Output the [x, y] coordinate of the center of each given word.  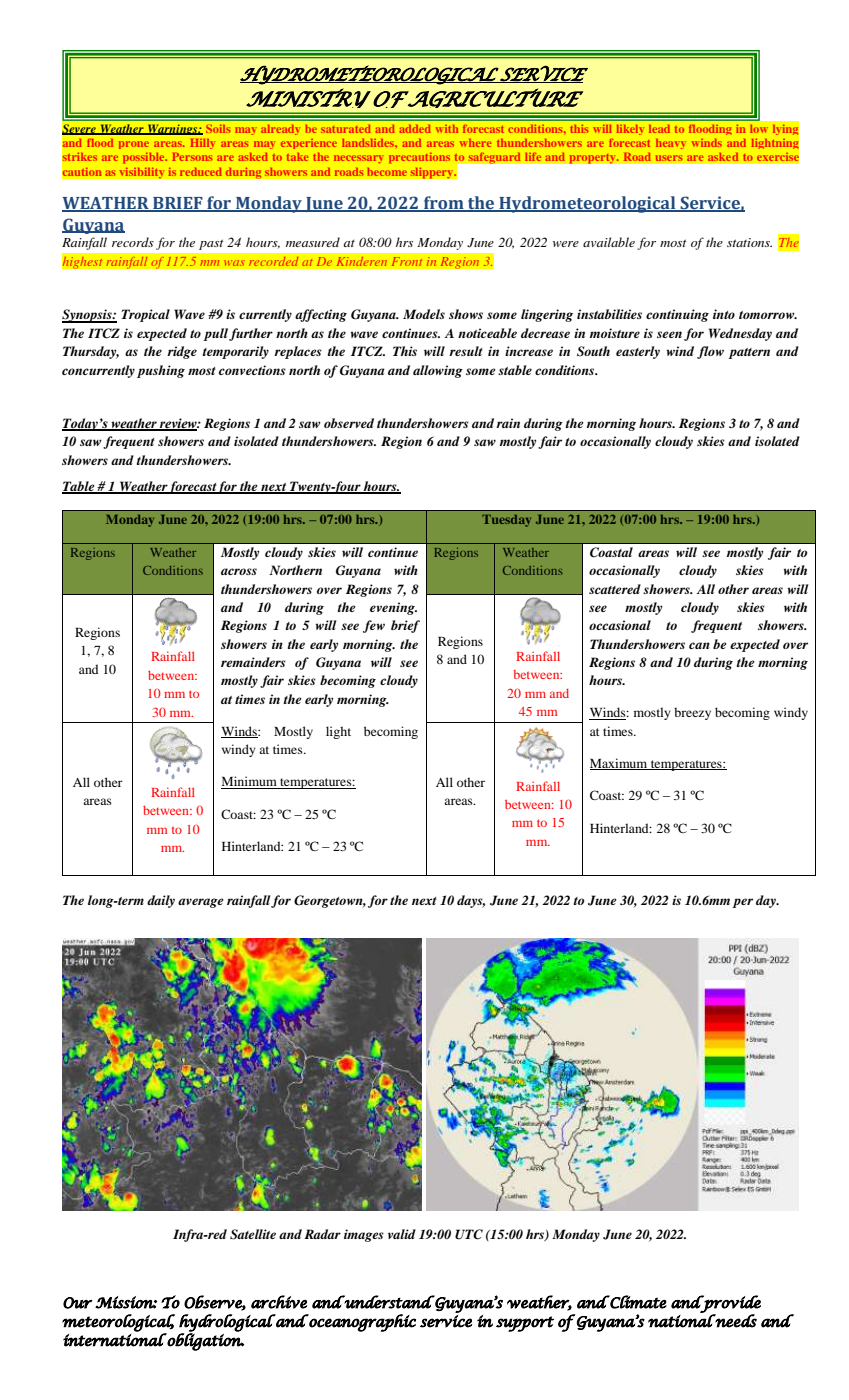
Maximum [620, 764]
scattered [615, 589]
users [669, 158]
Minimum [250, 782]
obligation [205, 1341]
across [239, 571]
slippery [432, 173]
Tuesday [506, 521]
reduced [201, 172]
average [201, 903]
